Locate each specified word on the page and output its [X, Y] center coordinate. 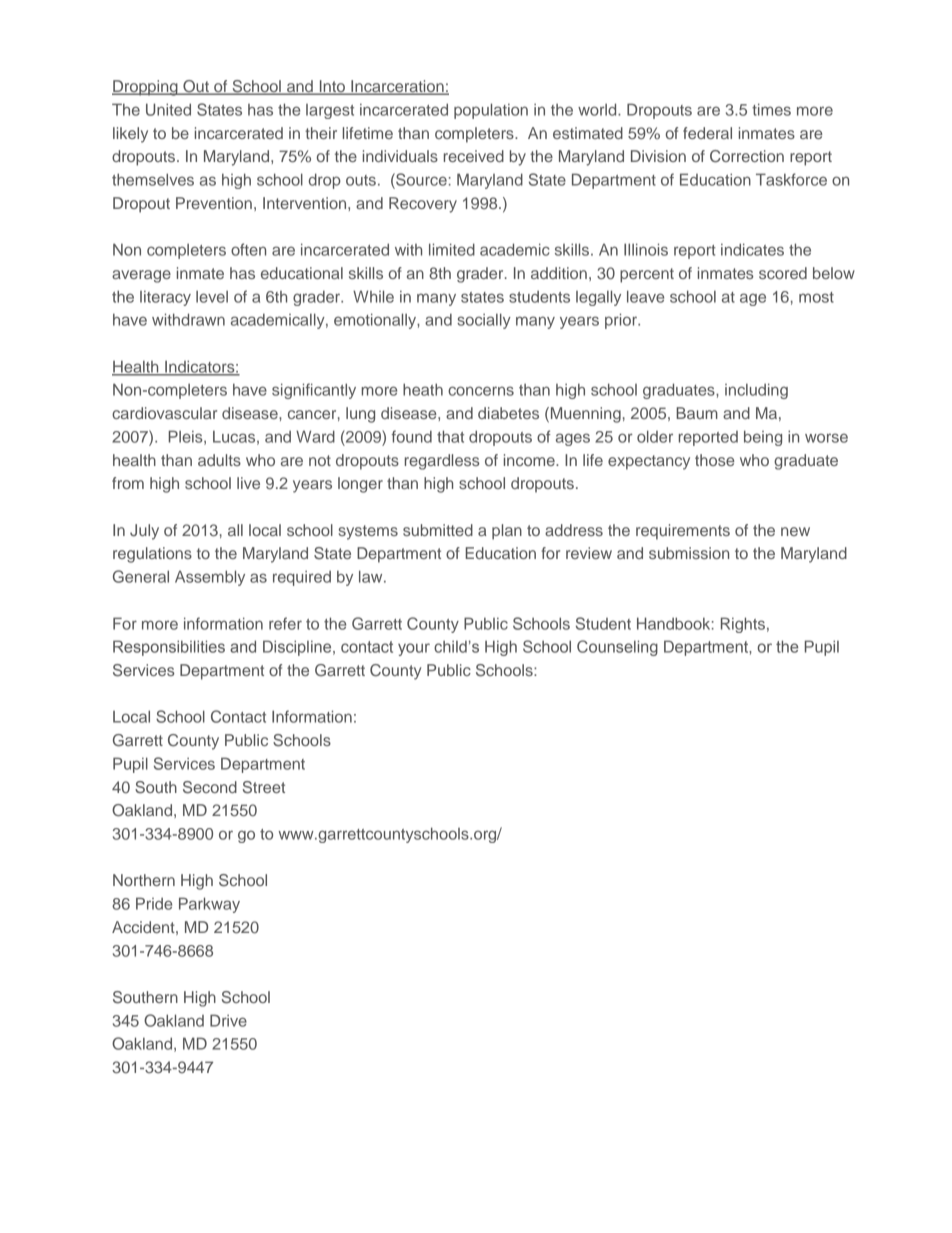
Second [210, 787]
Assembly [210, 578]
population [491, 111]
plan [507, 532]
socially [484, 321]
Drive [228, 1020]
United [168, 109]
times [771, 109]
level [212, 297]
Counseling [617, 648]
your [414, 649]
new [795, 531]
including [756, 391]
